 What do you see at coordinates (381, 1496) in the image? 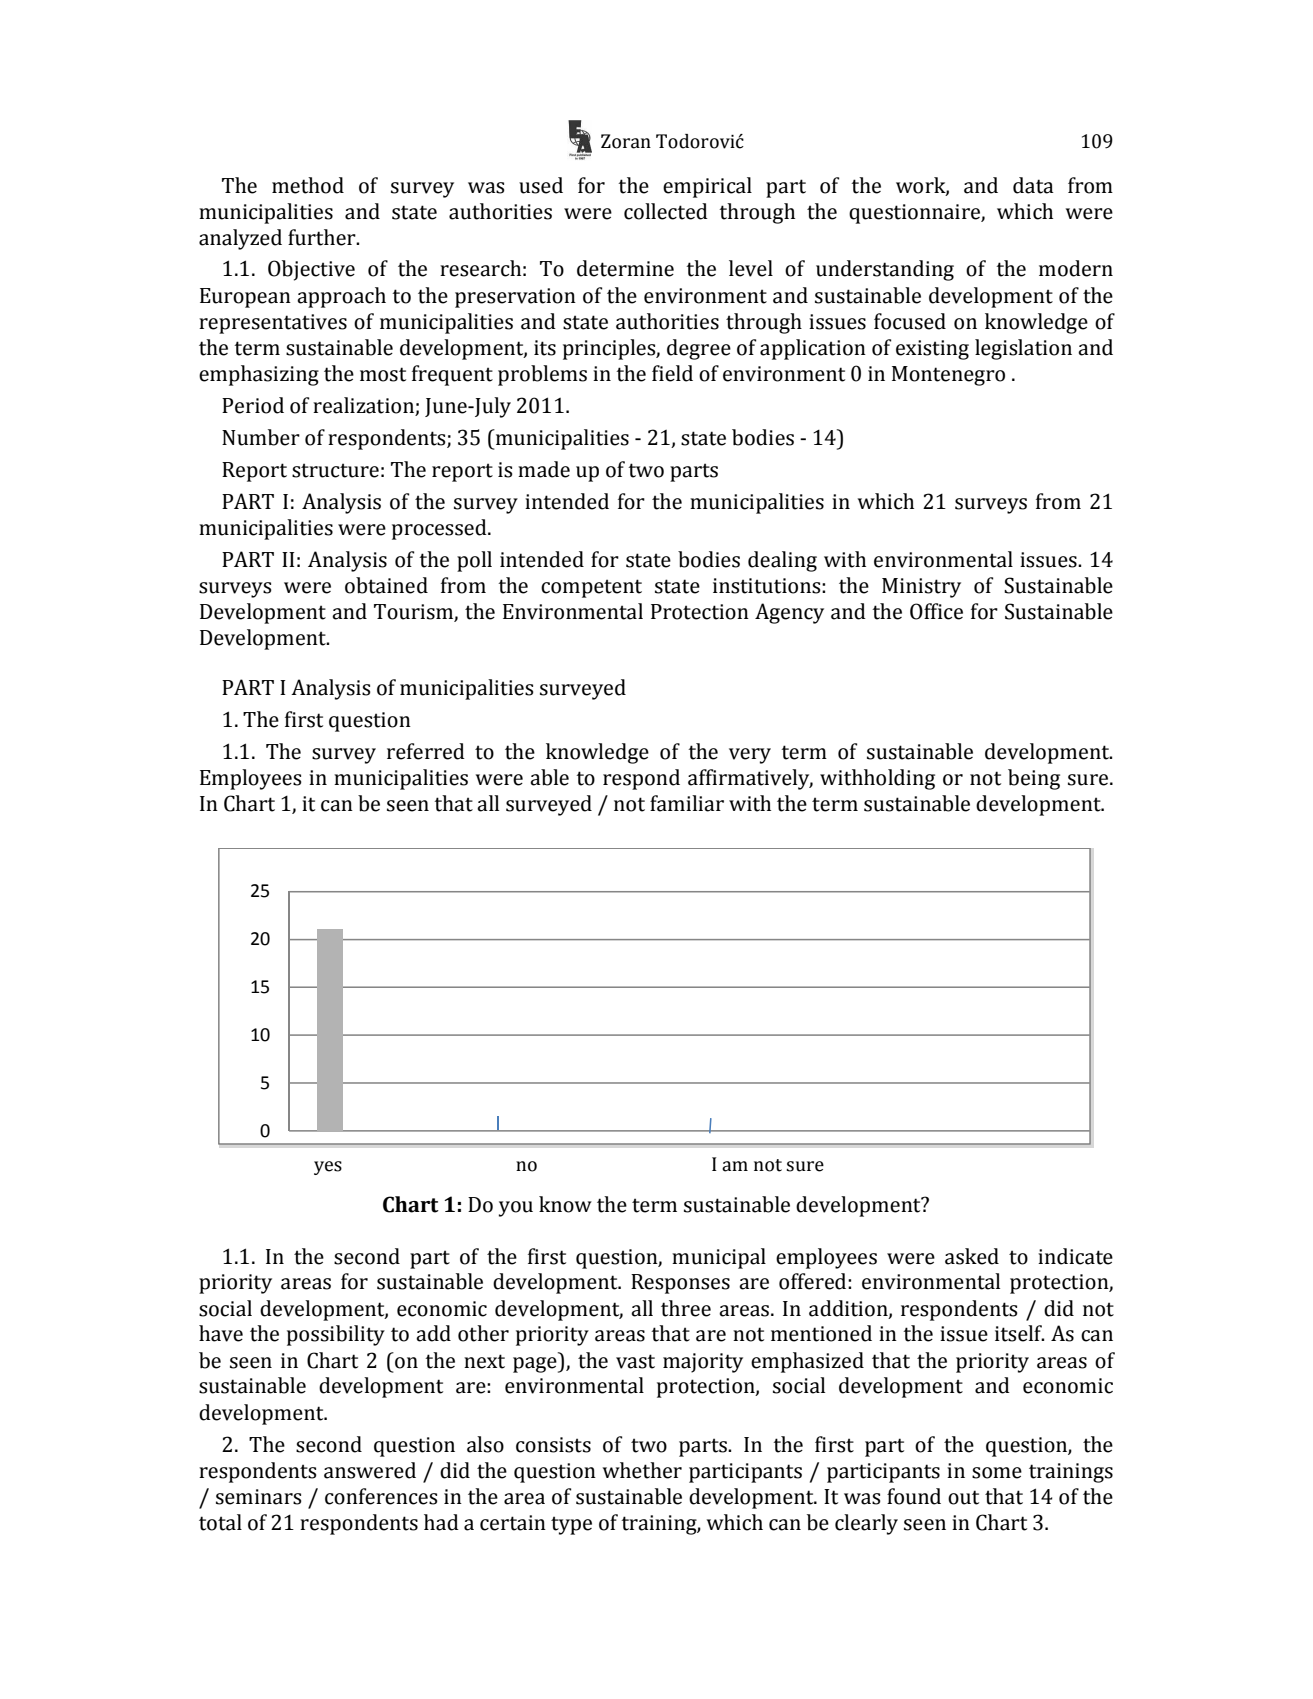
I see `conferences` at bounding box center [381, 1496].
